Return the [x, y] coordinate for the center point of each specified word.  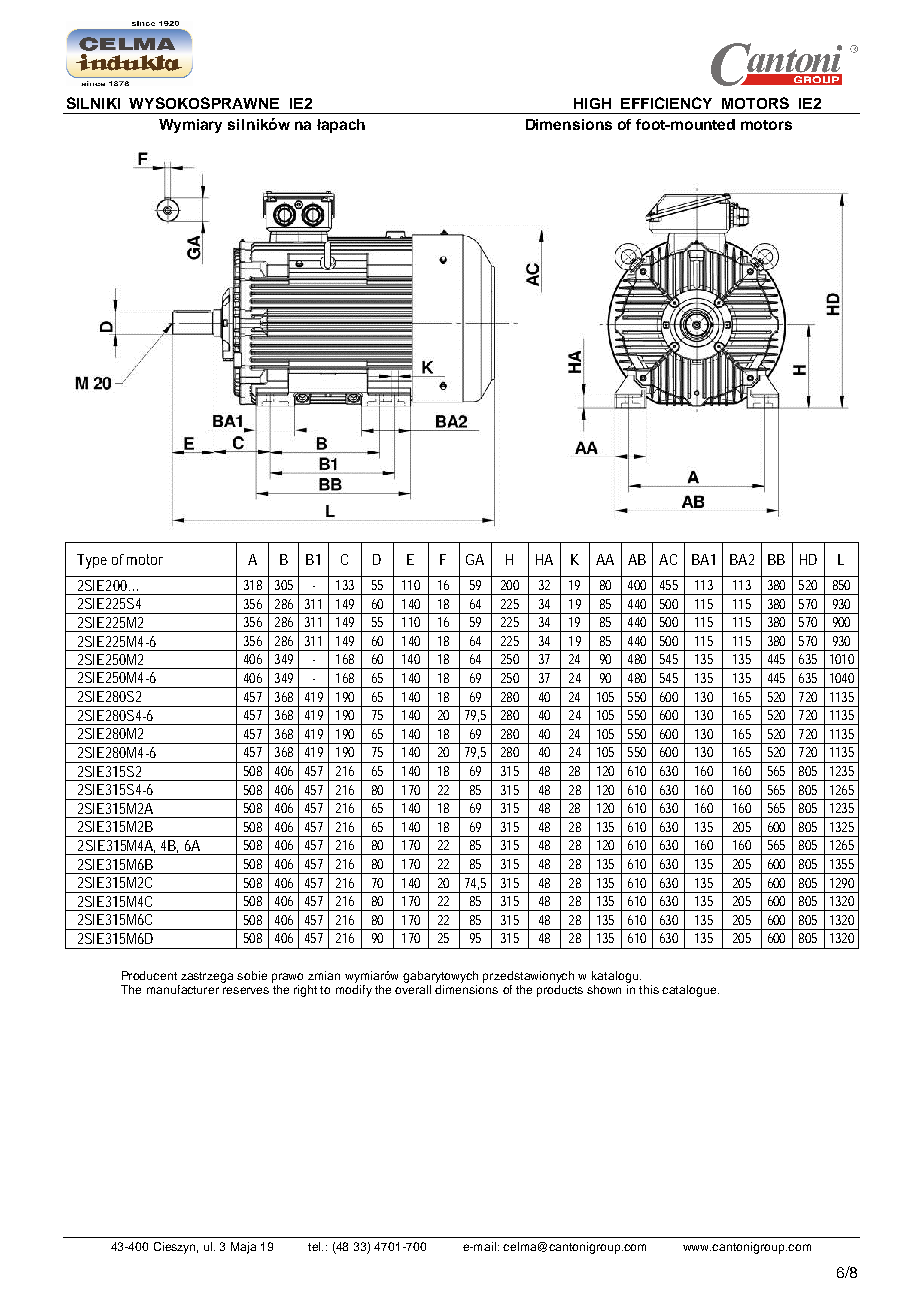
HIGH [592, 103]
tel [315, 1246]
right [305, 991]
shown [604, 989]
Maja [243, 1248]
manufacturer [183, 989]
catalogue [690, 991]
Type [92, 561]
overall [413, 989]
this [649, 989]
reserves [246, 990]
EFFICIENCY [666, 103]
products [560, 991]
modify [354, 991]
